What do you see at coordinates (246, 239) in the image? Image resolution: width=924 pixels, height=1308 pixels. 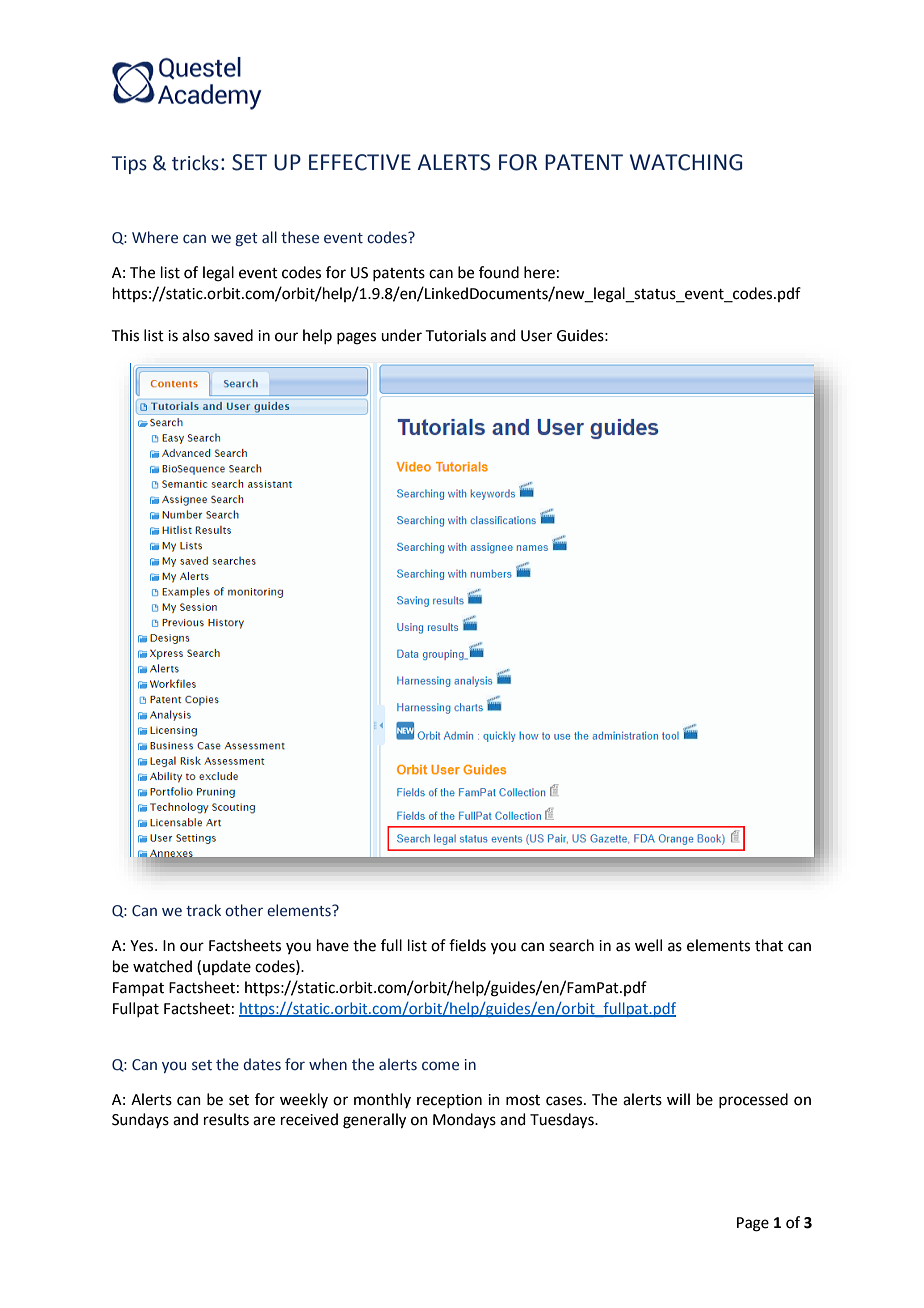 I see `get` at bounding box center [246, 239].
